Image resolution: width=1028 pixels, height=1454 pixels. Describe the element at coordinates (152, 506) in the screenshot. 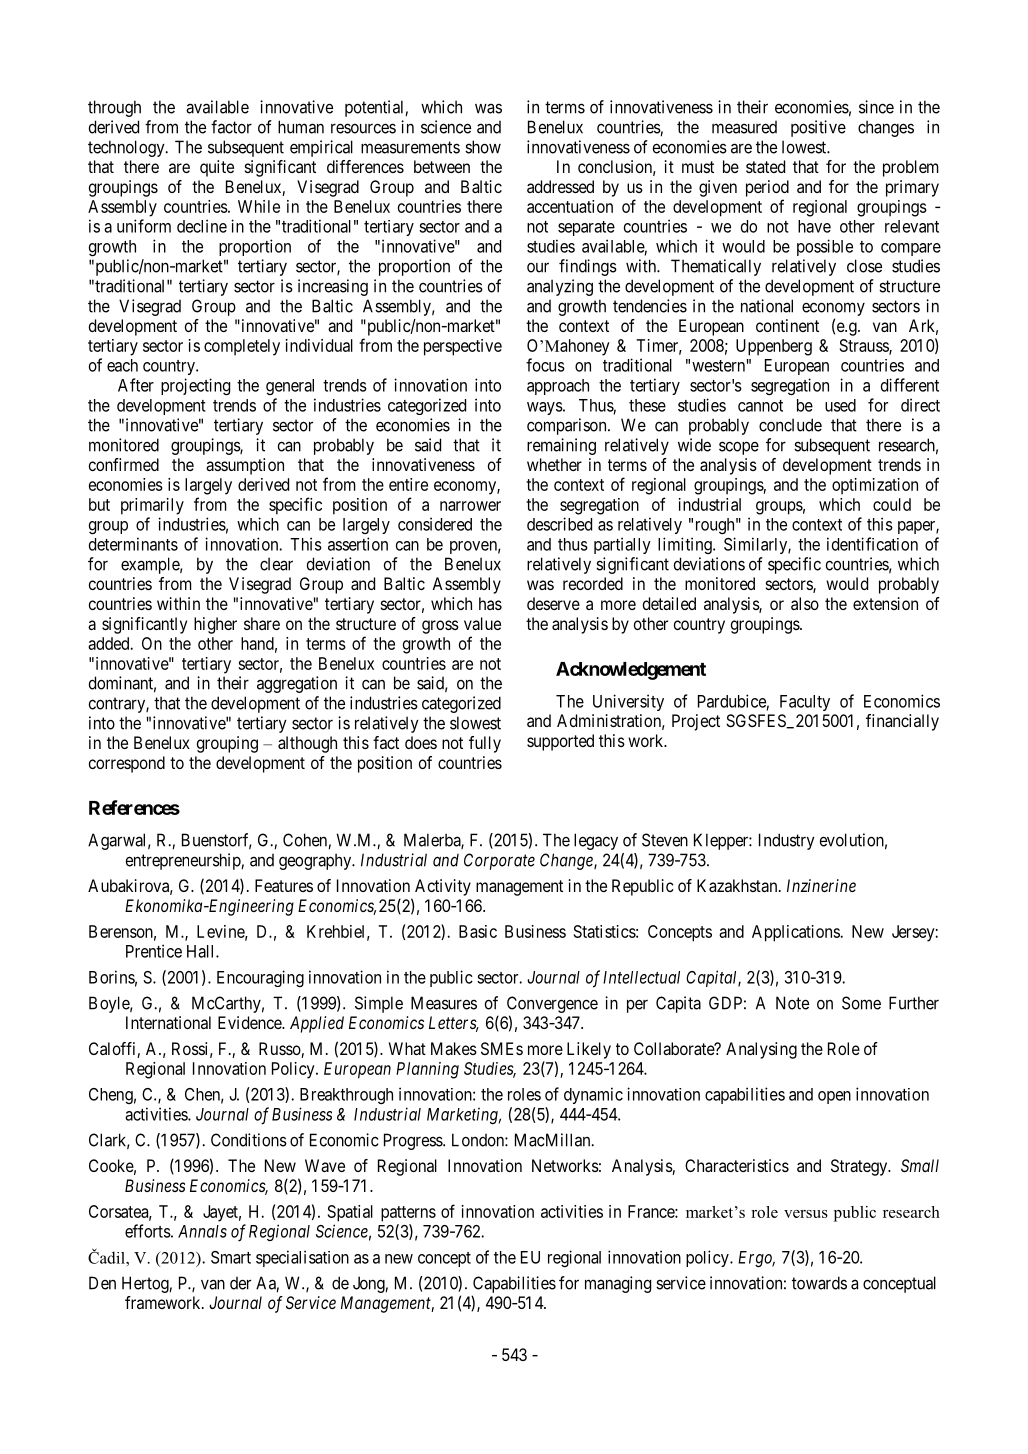

I see `primarily` at that location.
